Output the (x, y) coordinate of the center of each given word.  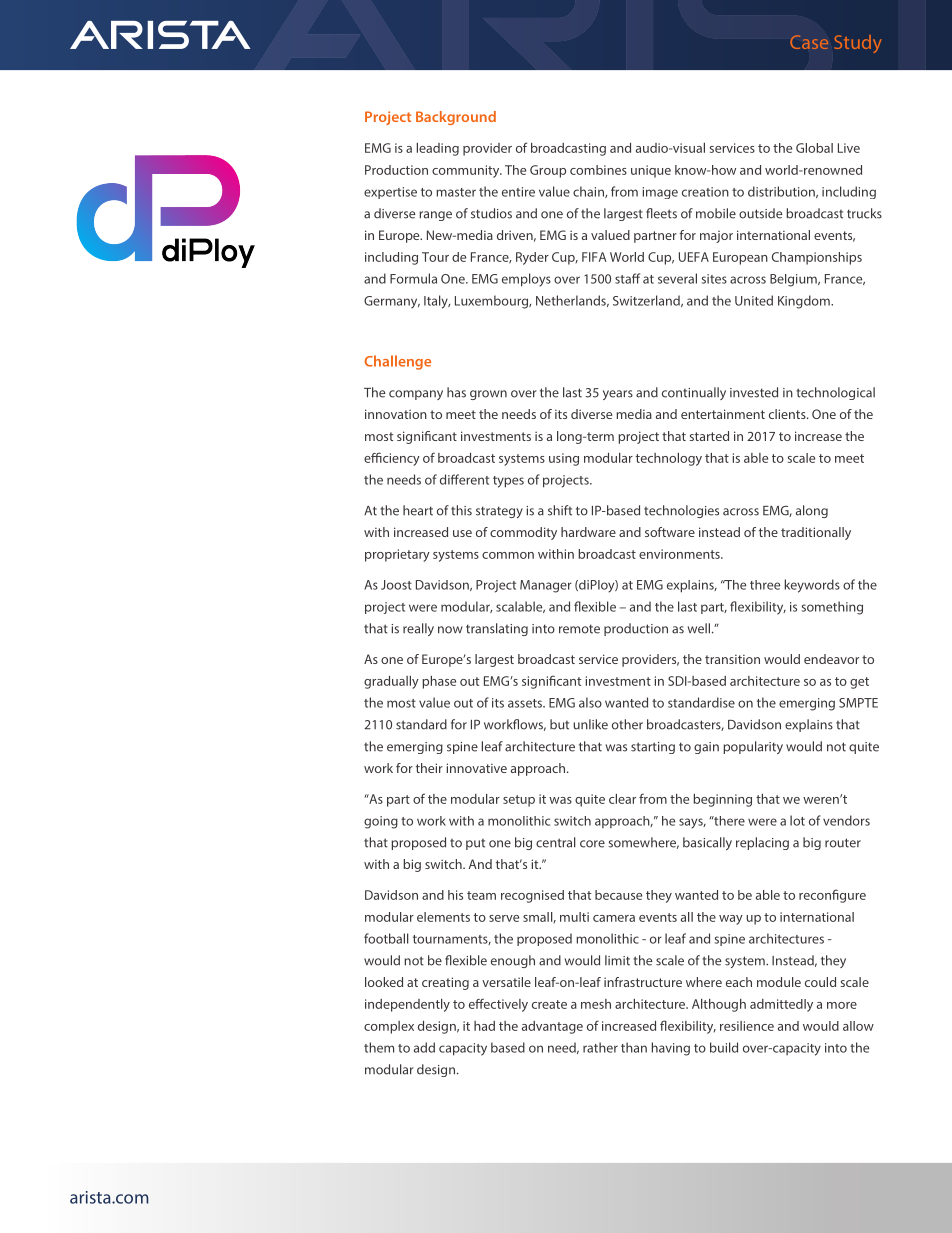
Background (456, 118)
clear (622, 799)
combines (598, 170)
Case (809, 42)
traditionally (816, 533)
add (424, 1047)
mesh (596, 1004)
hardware (588, 532)
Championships (817, 258)
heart (418, 510)
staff (627, 278)
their (429, 768)
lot (797, 820)
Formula (413, 278)
